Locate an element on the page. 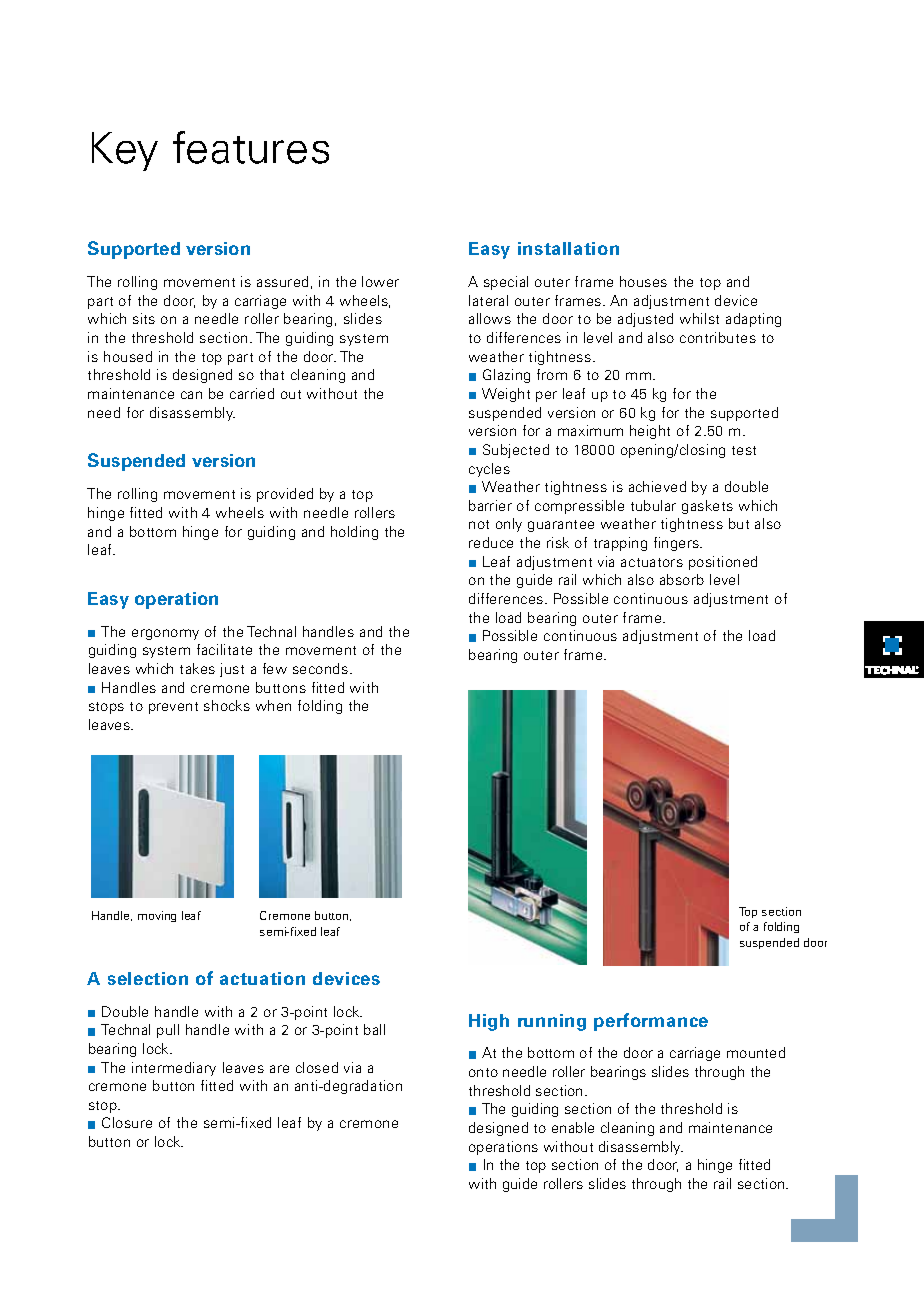 The height and width of the image is (1308, 924). seconds is located at coordinates (320, 668).
